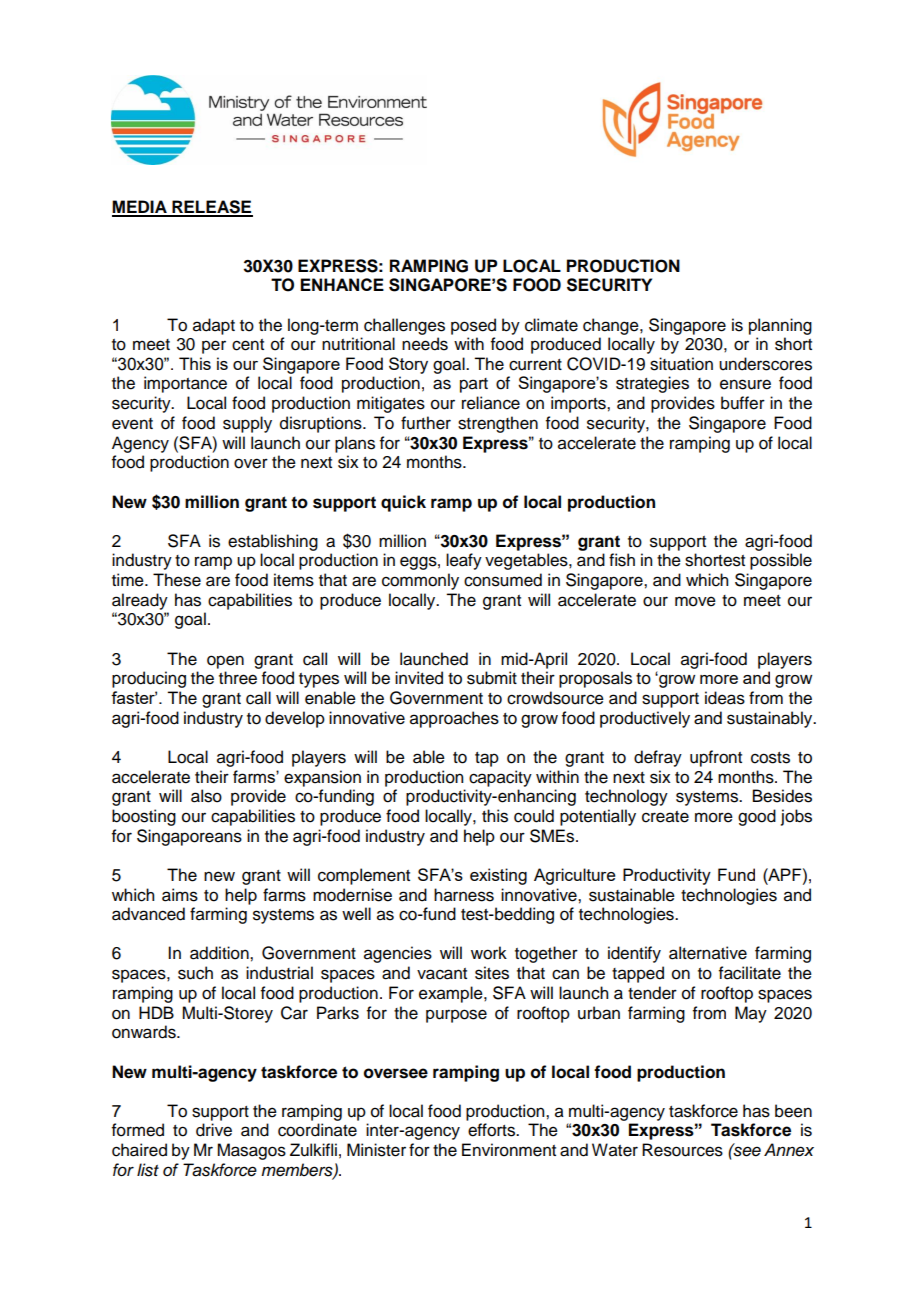 The image size is (924, 1308). What do you see at coordinates (473, 326) in the screenshot?
I see `posed` at bounding box center [473, 326].
